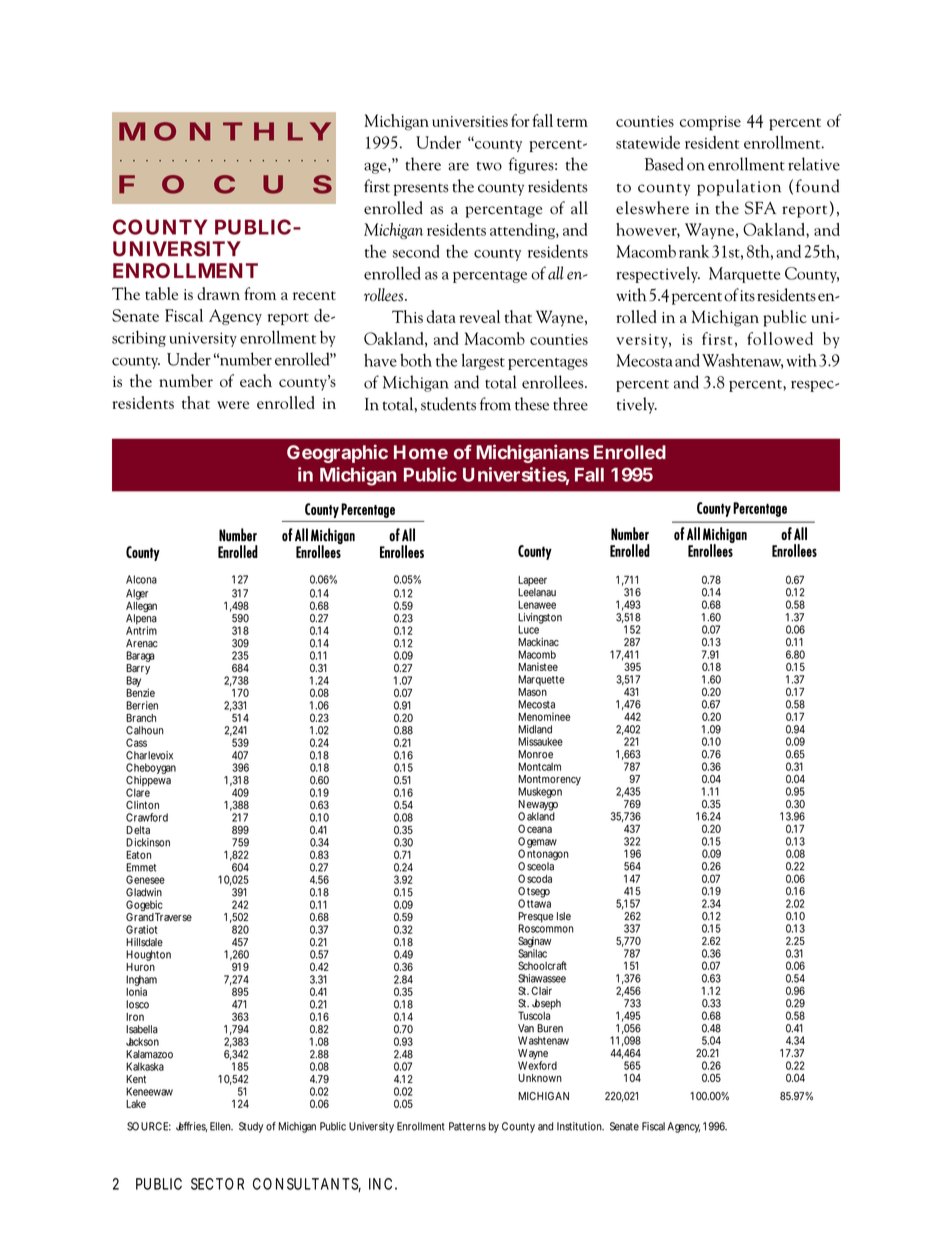  What do you see at coordinates (739, 187) in the image?
I see `population` at bounding box center [739, 187].
